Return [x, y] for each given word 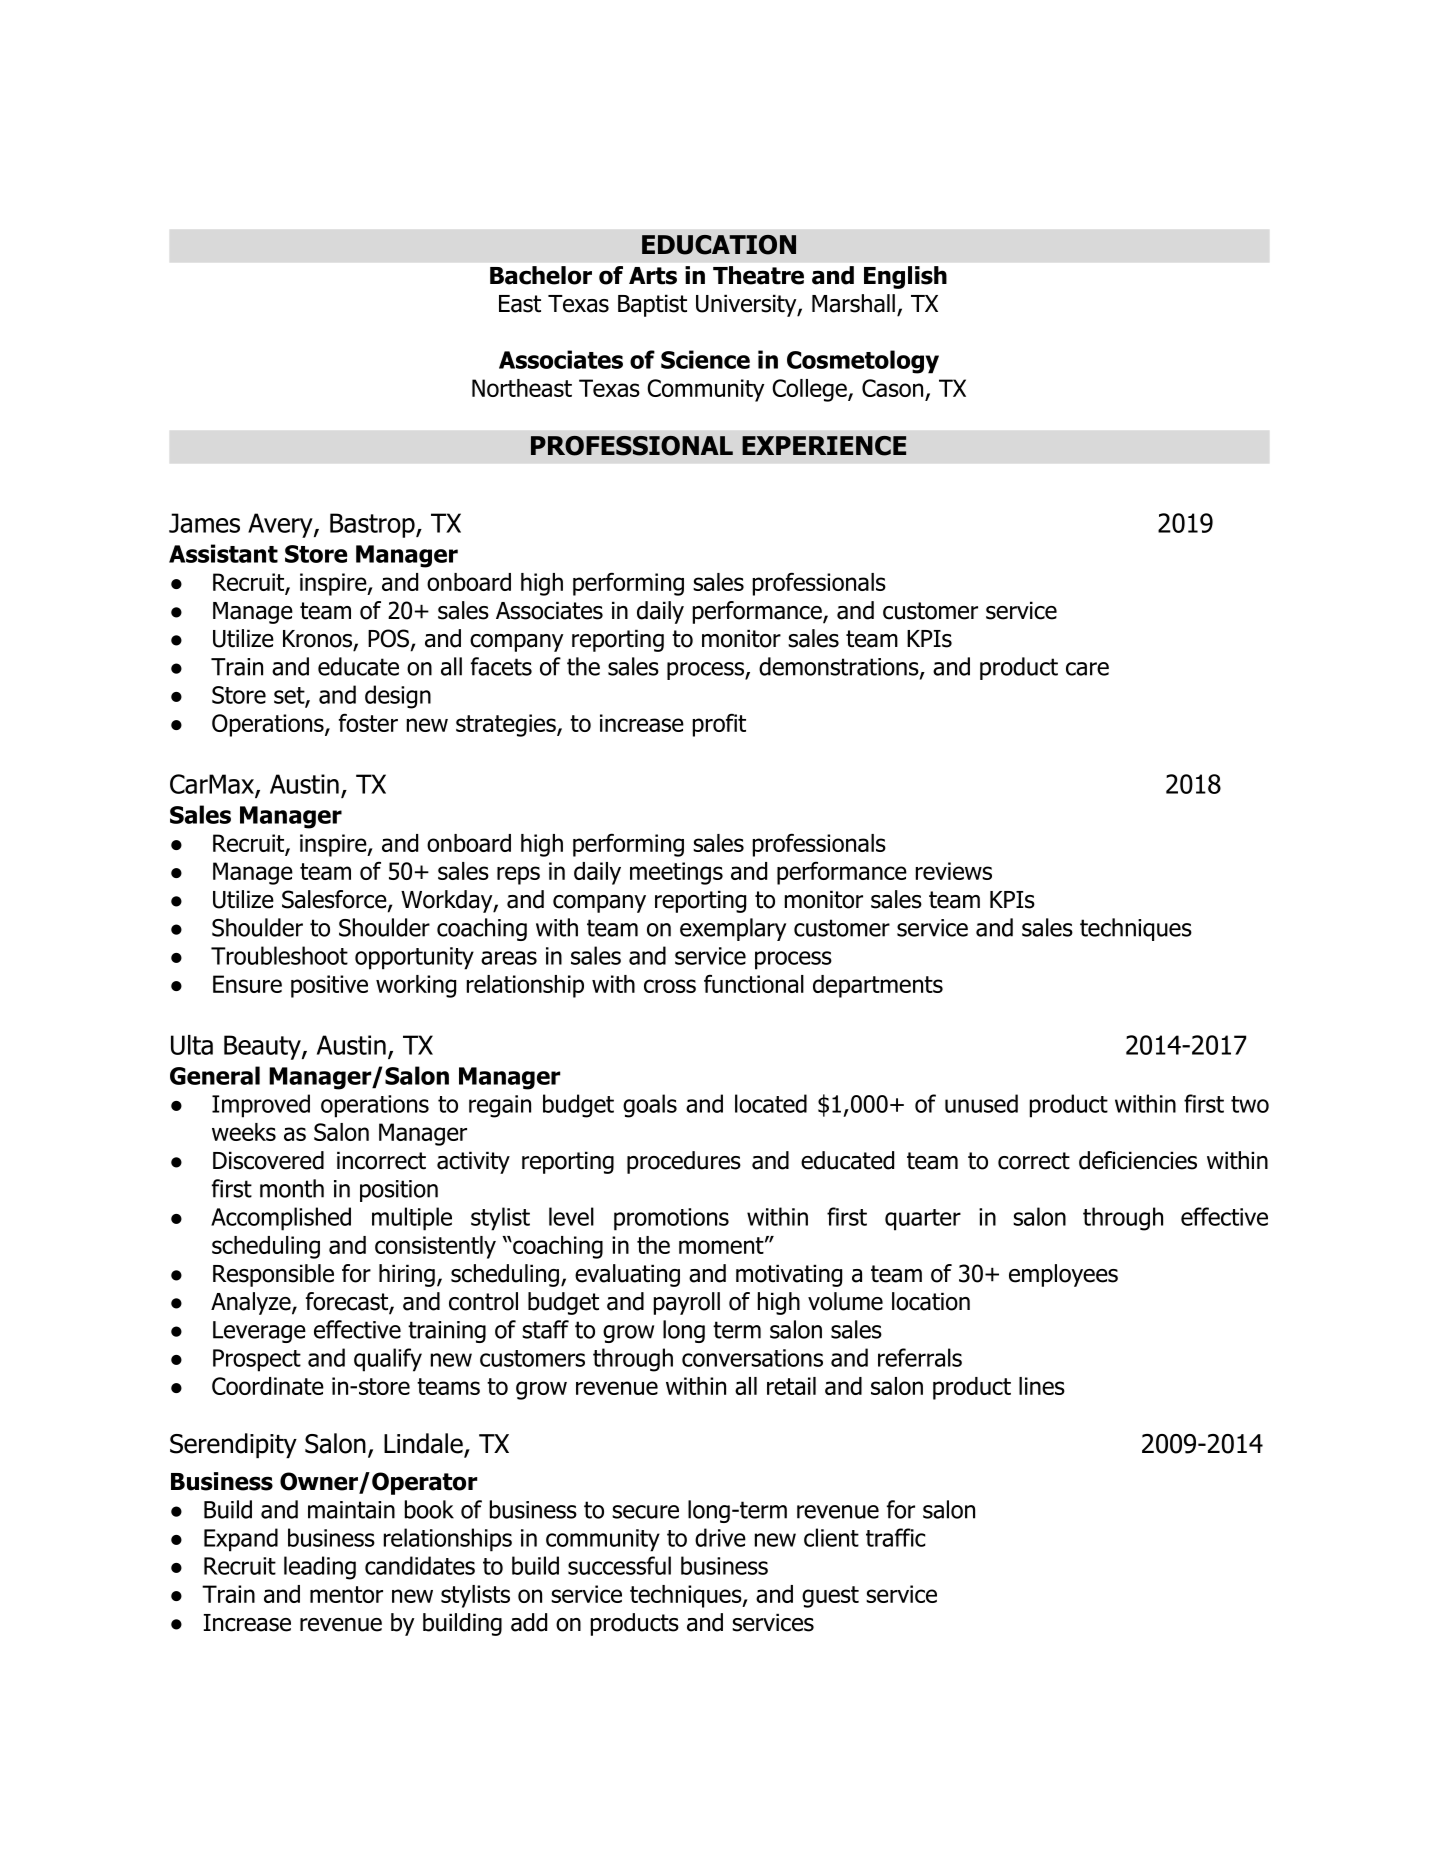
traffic [895, 1537]
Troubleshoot [279, 955]
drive [720, 1537]
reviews [954, 871]
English [905, 277]
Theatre [758, 275]
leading [320, 1568]
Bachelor [541, 275]
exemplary [733, 929]
